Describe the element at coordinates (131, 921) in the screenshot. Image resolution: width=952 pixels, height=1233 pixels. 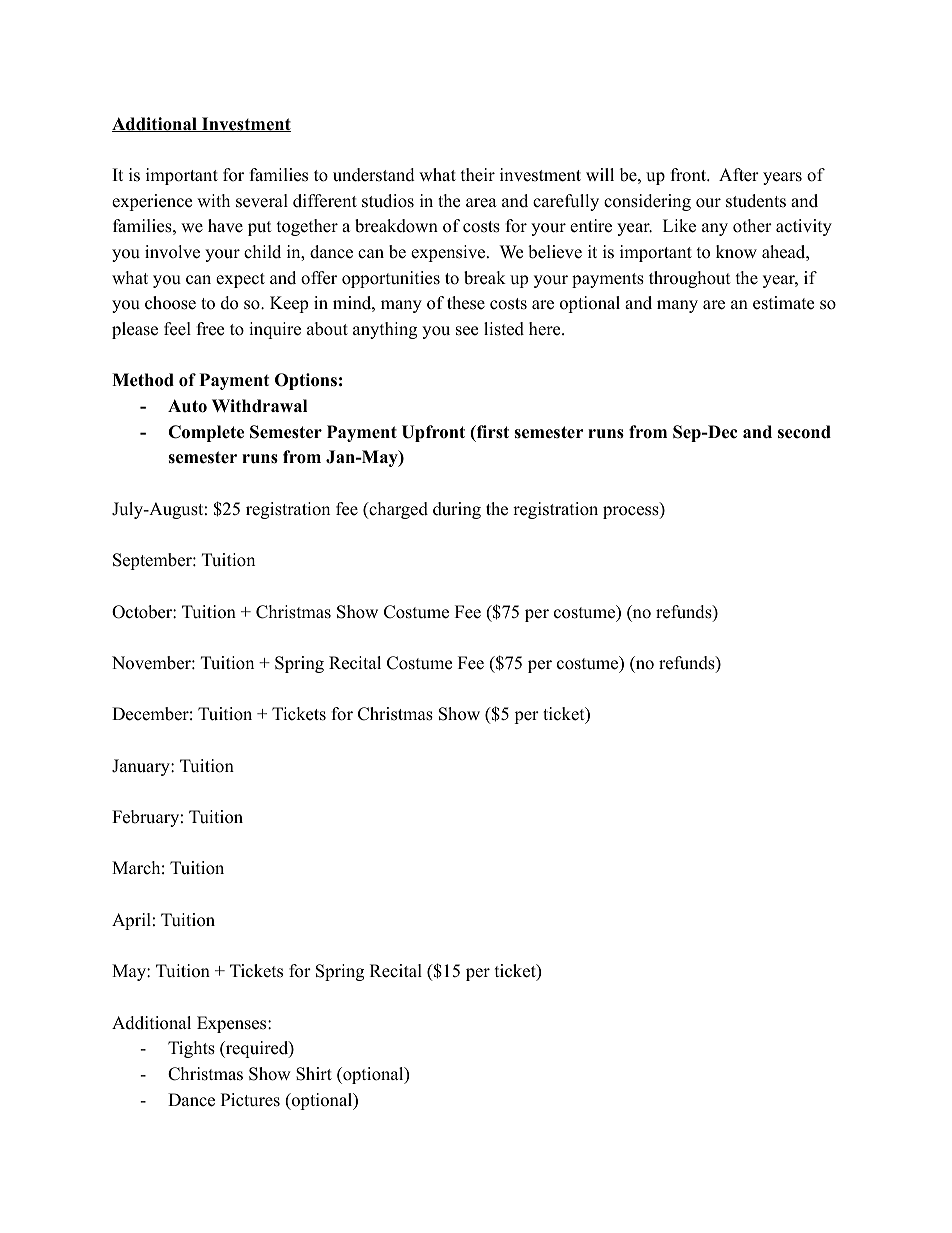
I see `April` at that location.
